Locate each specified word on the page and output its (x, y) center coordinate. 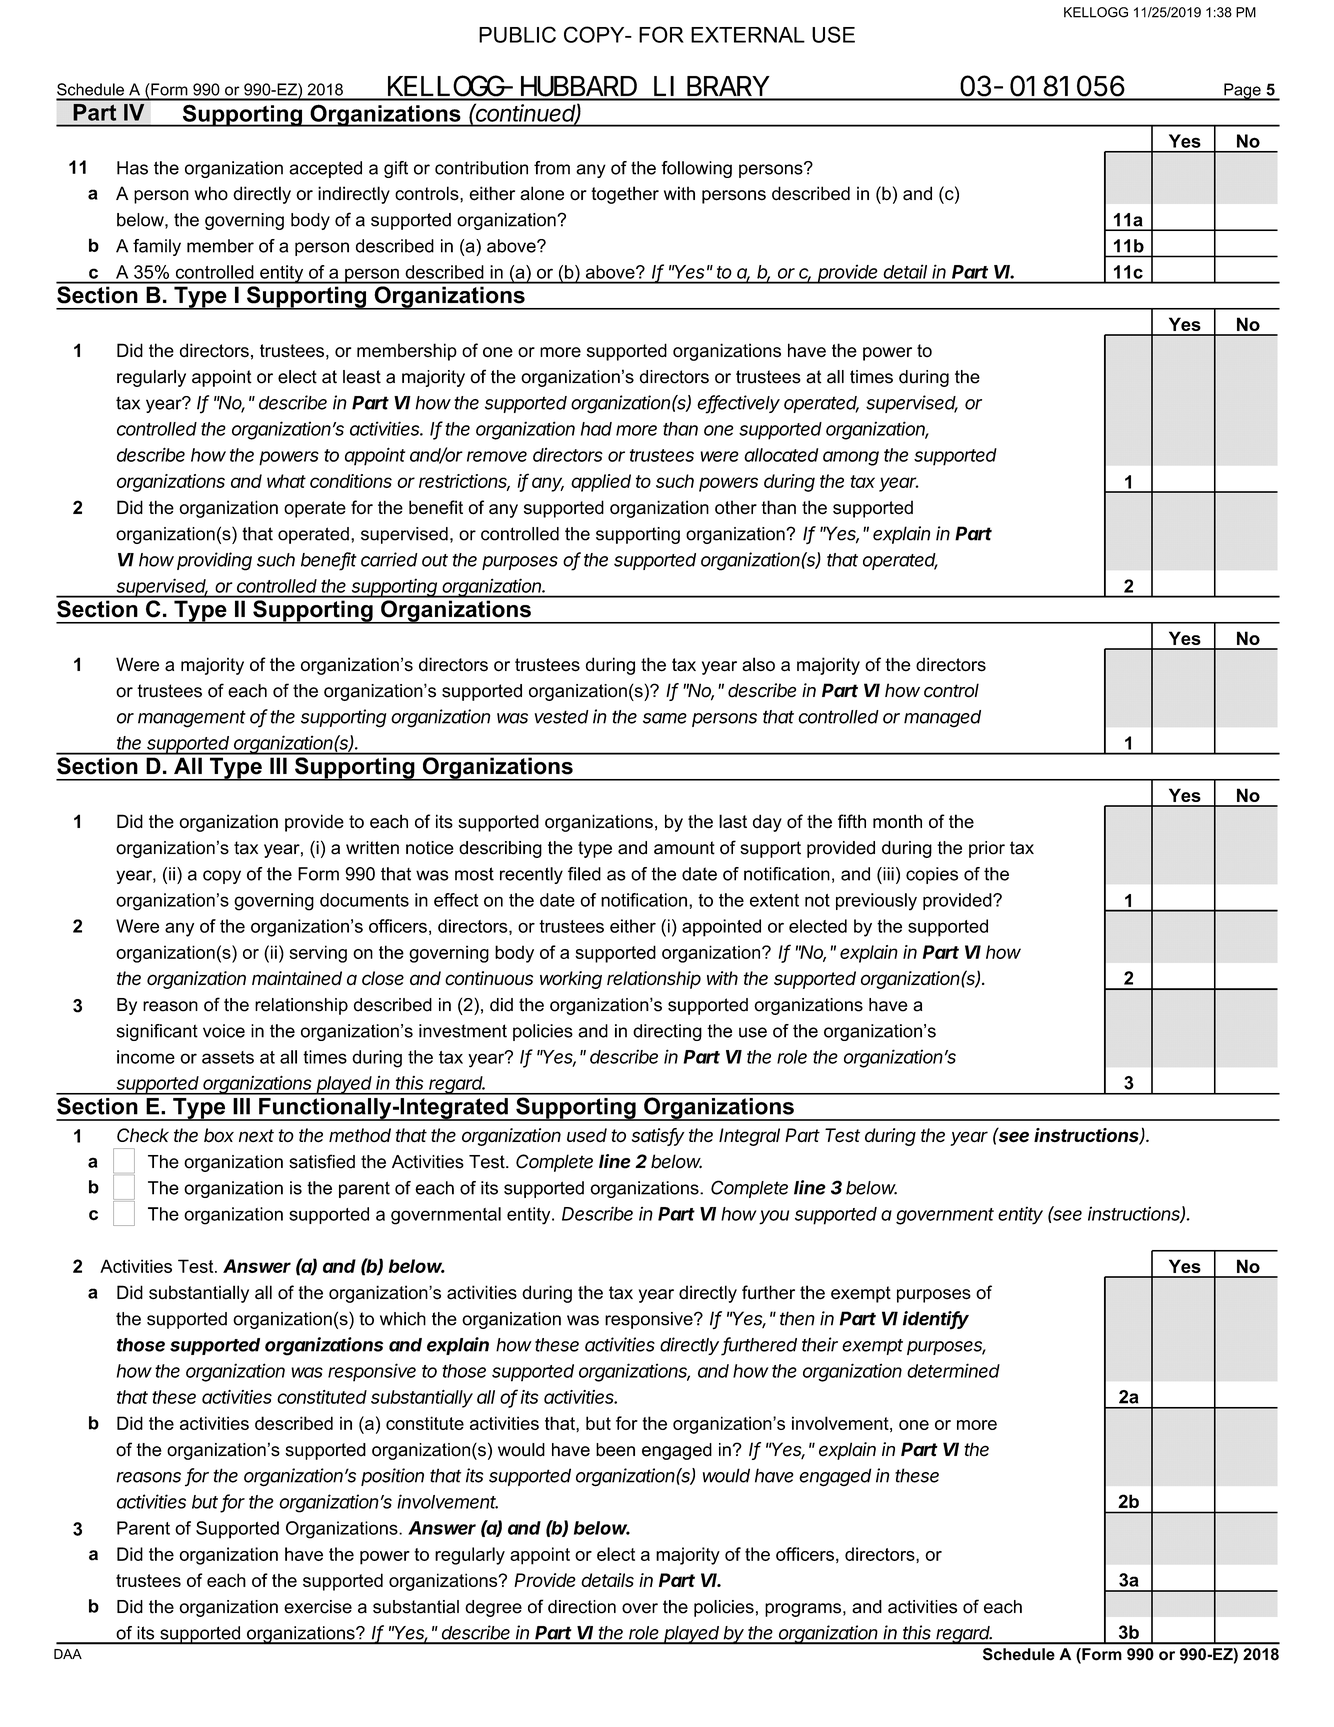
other (736, 507)
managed (942, 719)
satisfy (658, 1137)
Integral (749, 1137)
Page (1242, 92)
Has (132, 168)
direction (582, 1607)
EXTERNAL (748, 35)
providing (214, 561)
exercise (318, 1607)
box (219, 1135)
